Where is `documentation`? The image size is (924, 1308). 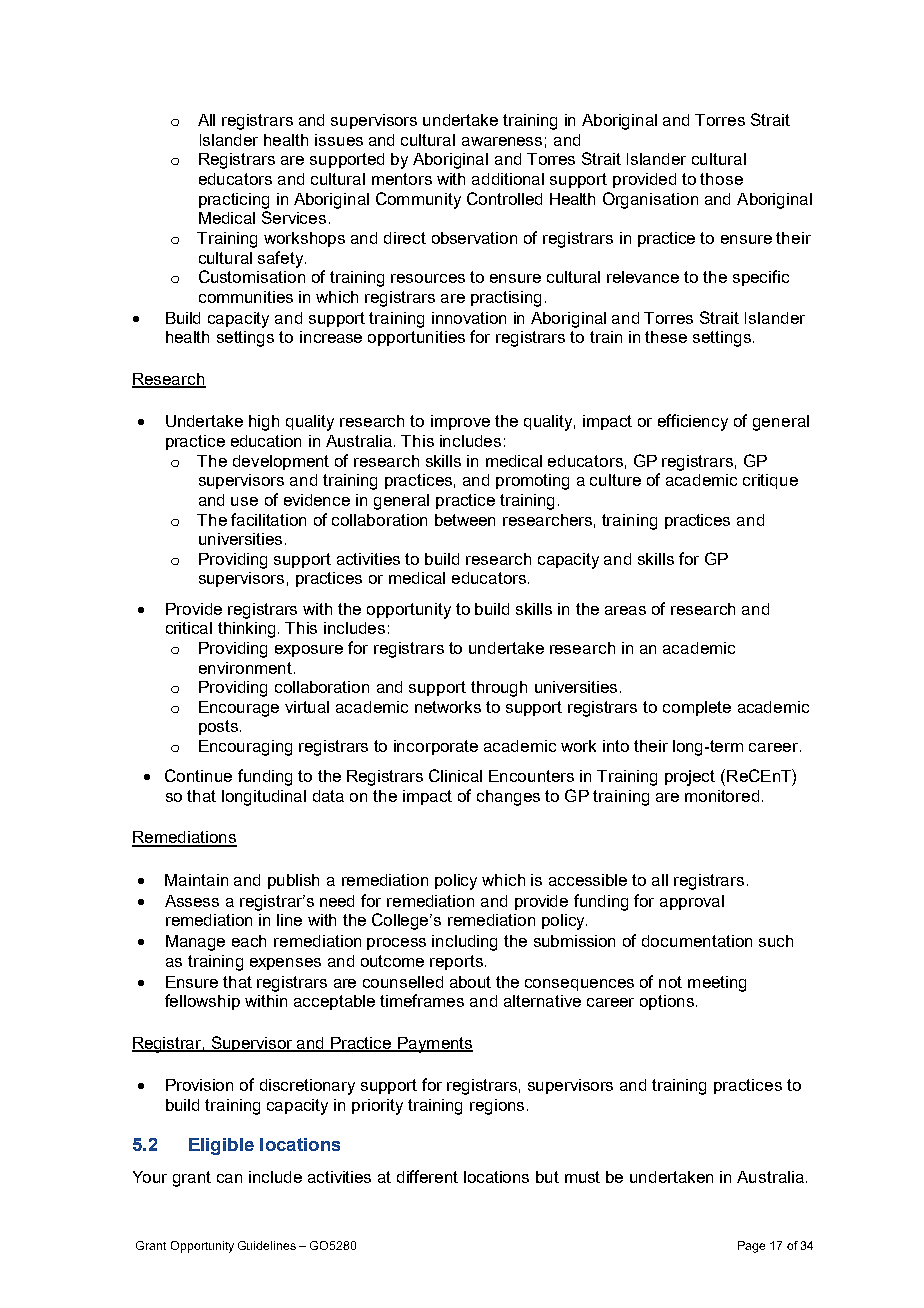 documentation is located at coordinates (697, 941).
